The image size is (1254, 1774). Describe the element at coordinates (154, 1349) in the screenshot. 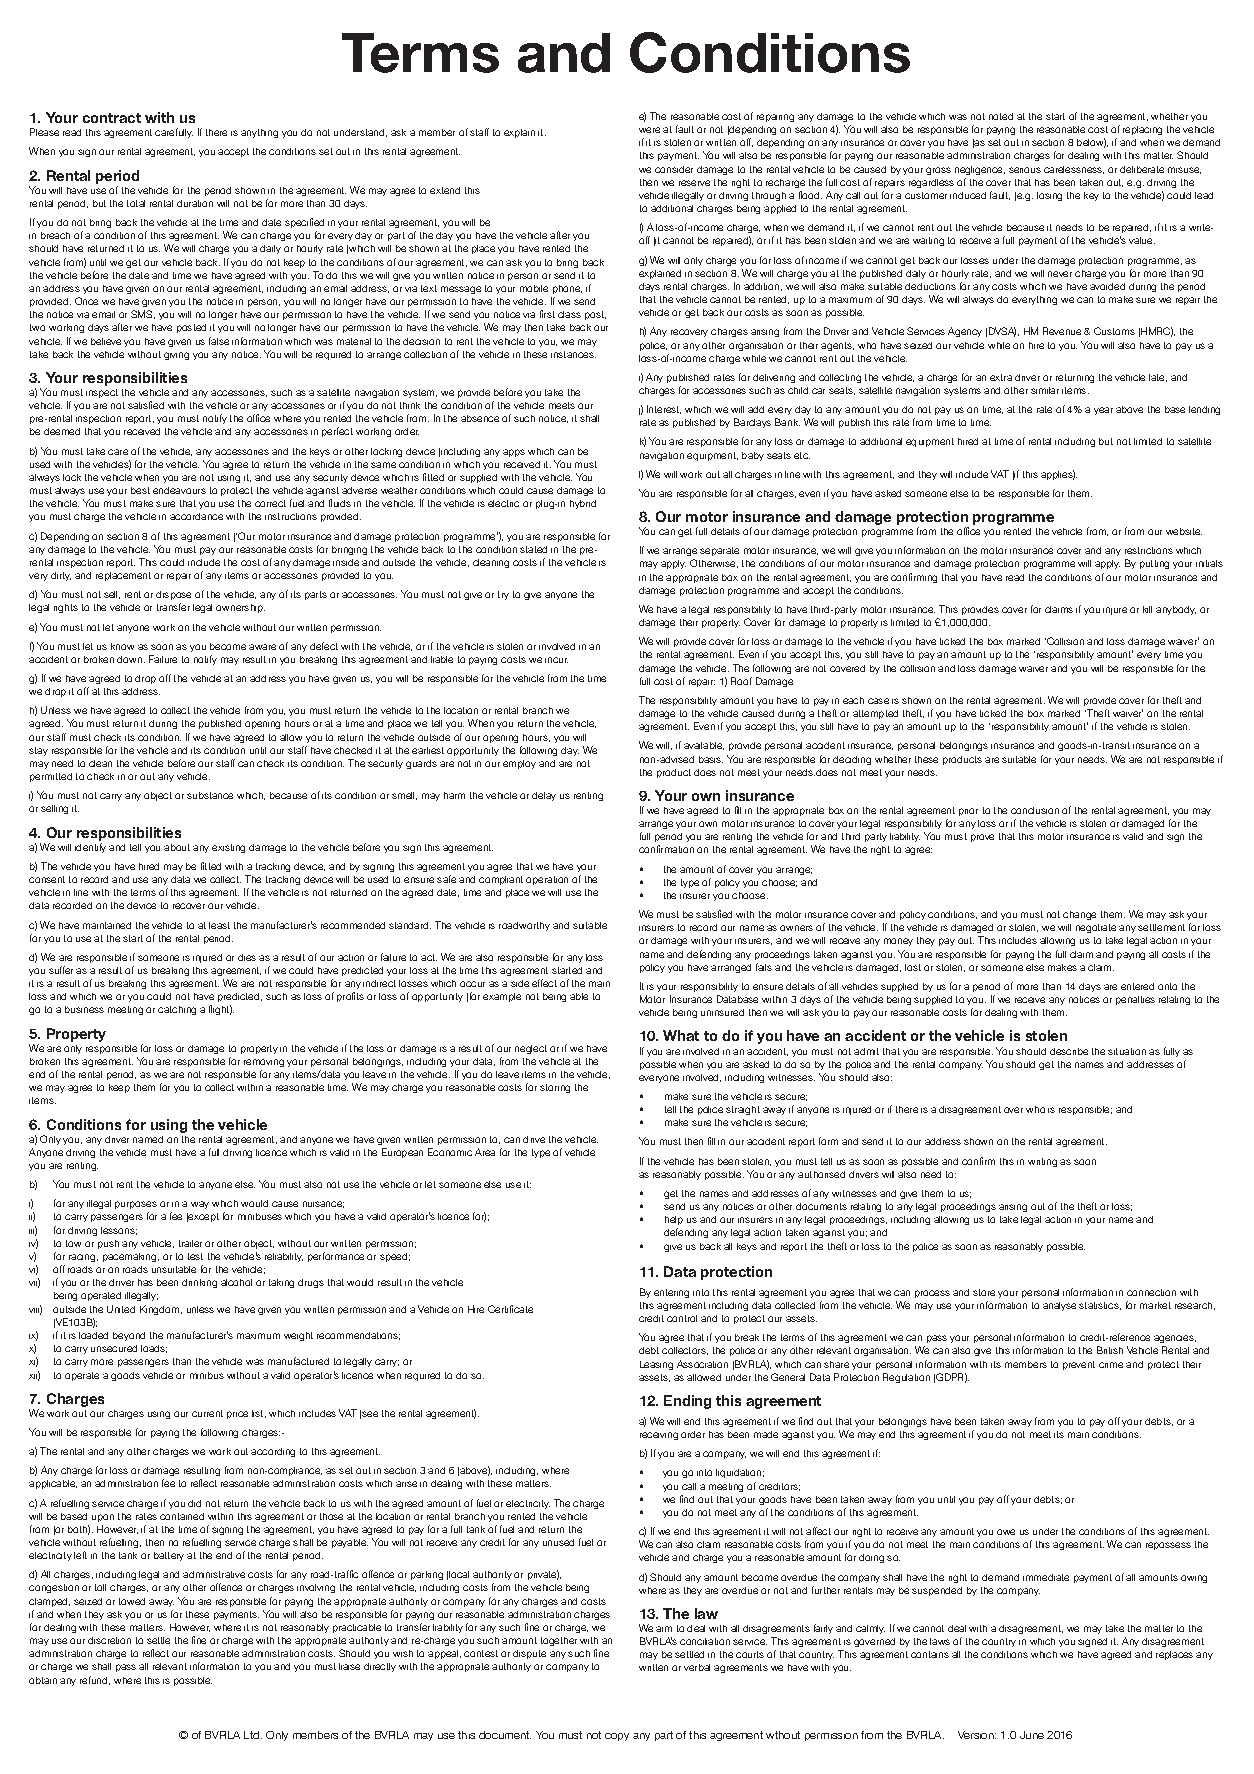

I see `loads` at that location.
